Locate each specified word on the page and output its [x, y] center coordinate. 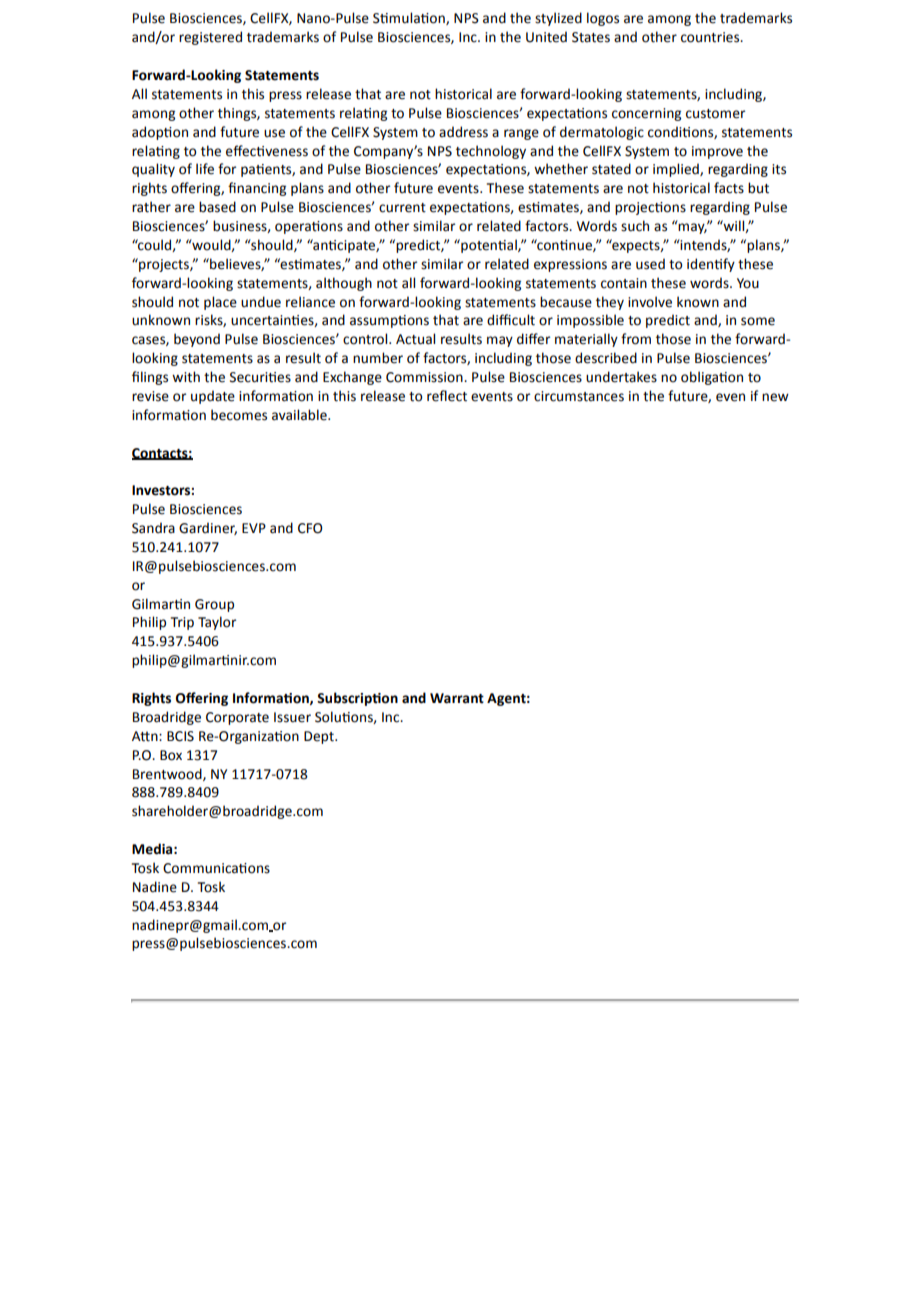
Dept [320, 737]
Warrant [457, 698]
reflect [447, 396]
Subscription [357, 699]
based [217, 207]
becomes [239, 415]
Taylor [217, 623]
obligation [712, 378]
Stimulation [410, 18]
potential [489, 246]
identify [711, 265]
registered [210, 38]
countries [711, 37]
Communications [216, 868]
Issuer [292, 717]
